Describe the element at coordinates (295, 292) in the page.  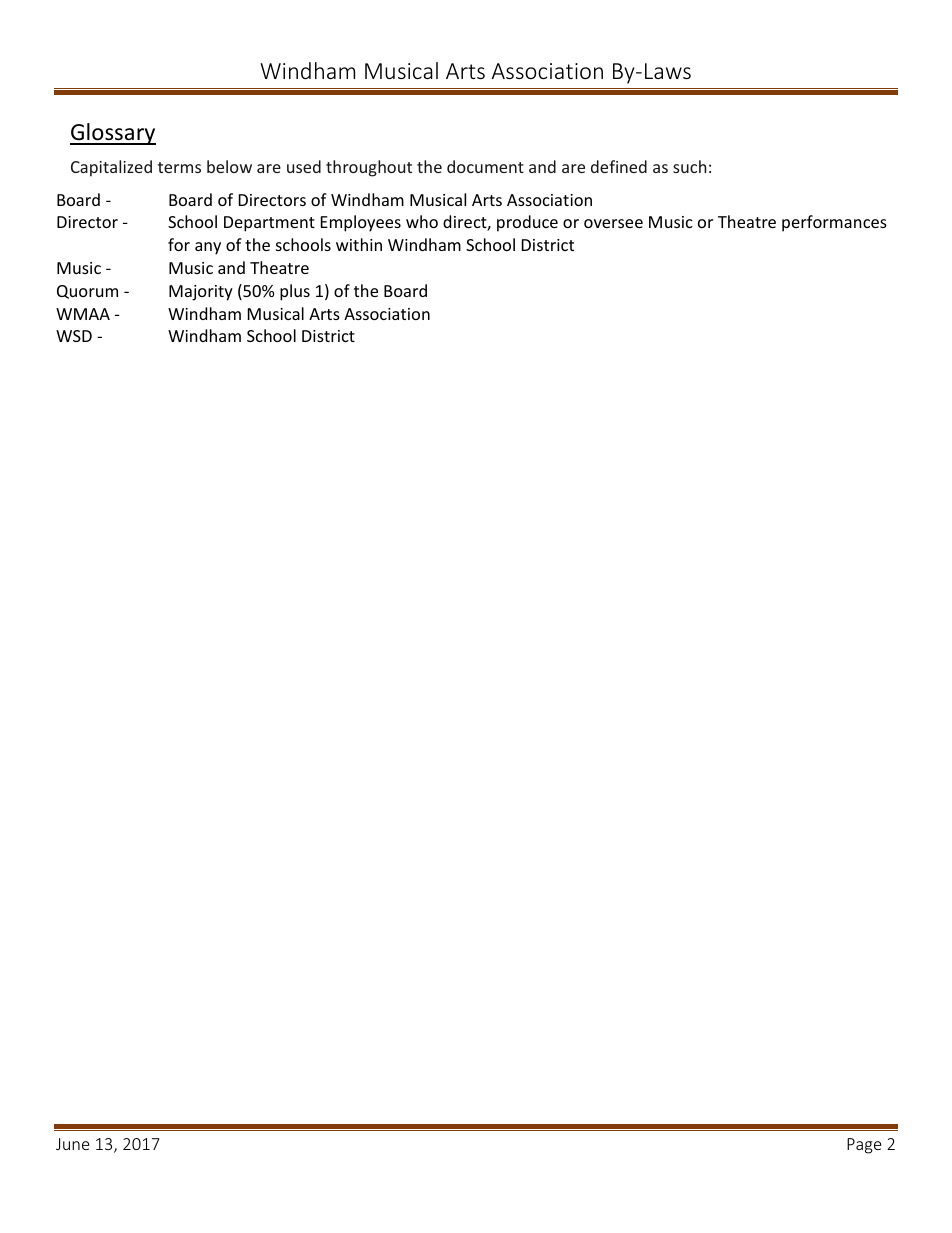
I see `plus` at that location.
